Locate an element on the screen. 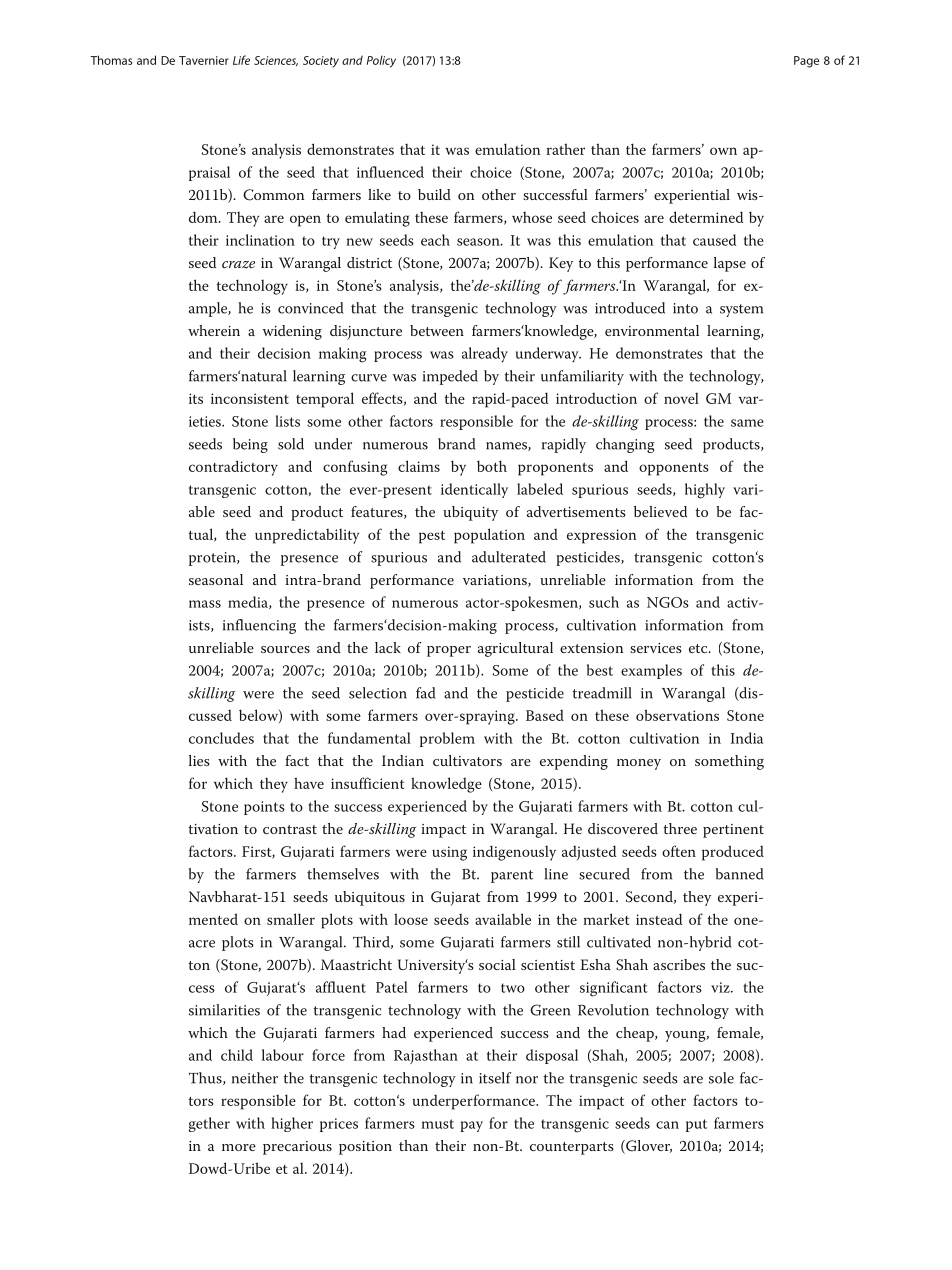  Thus is located at coordinates (206, 1078).
